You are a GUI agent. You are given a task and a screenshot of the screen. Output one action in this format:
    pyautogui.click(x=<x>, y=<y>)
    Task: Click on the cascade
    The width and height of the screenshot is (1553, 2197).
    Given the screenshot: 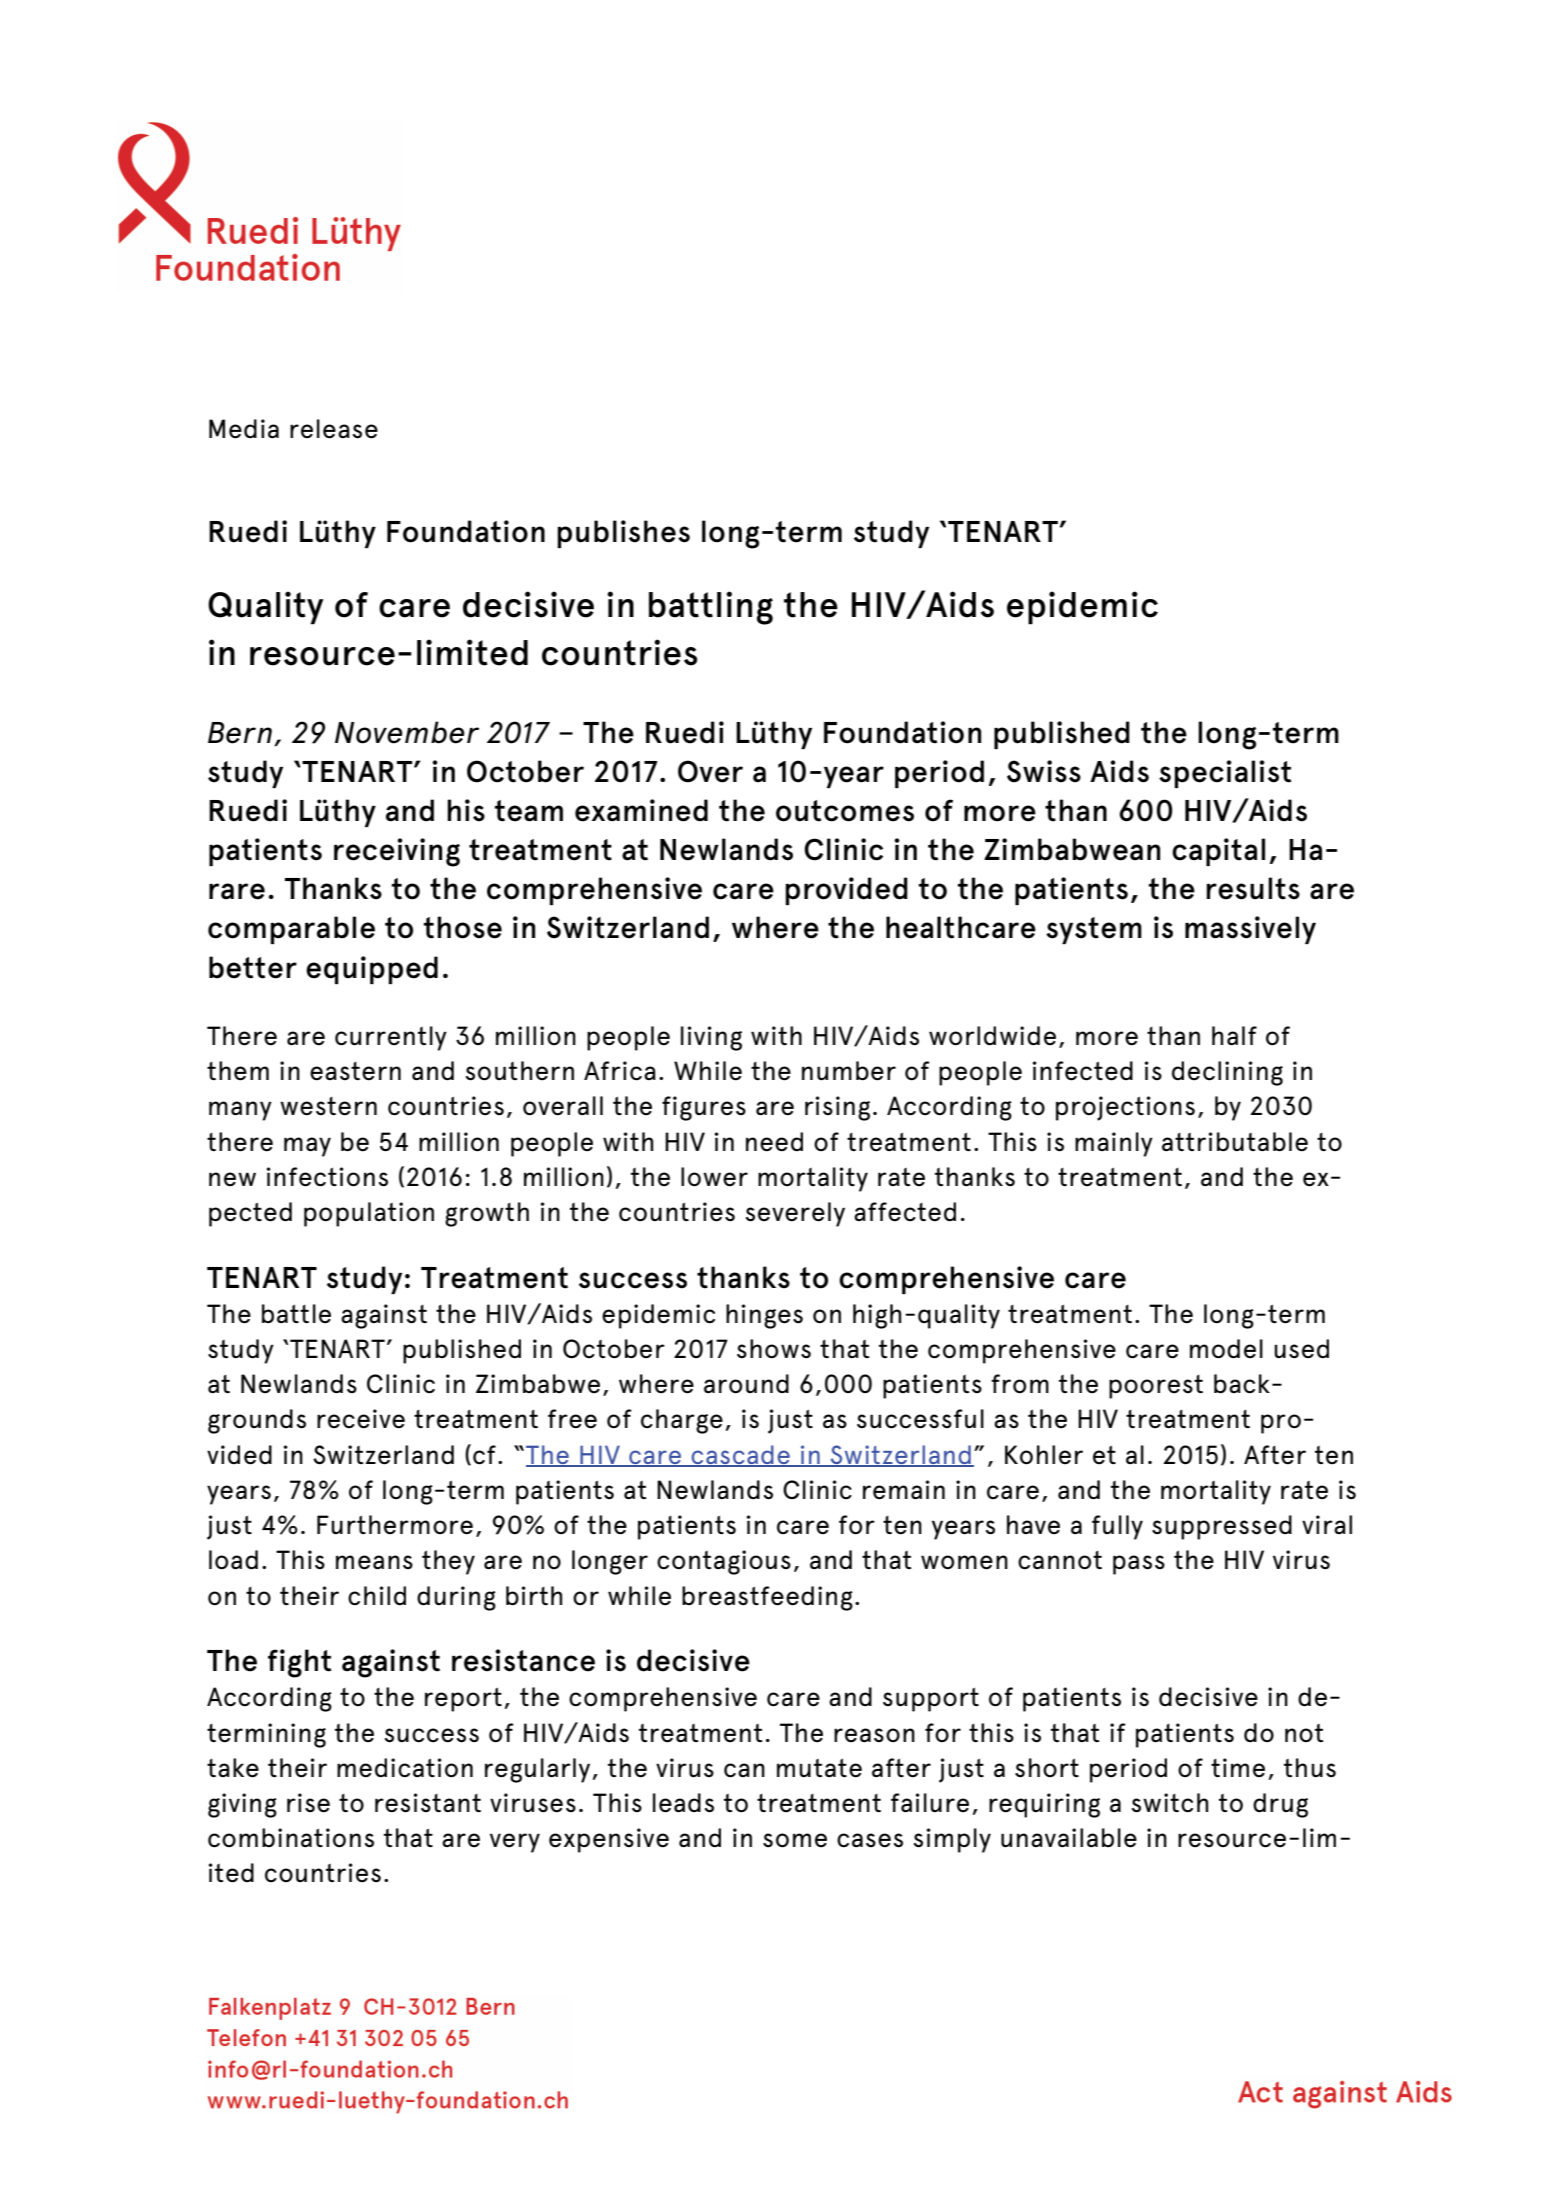 What is the action you would take?
    pyautogui.click(x=740, y=1455)
